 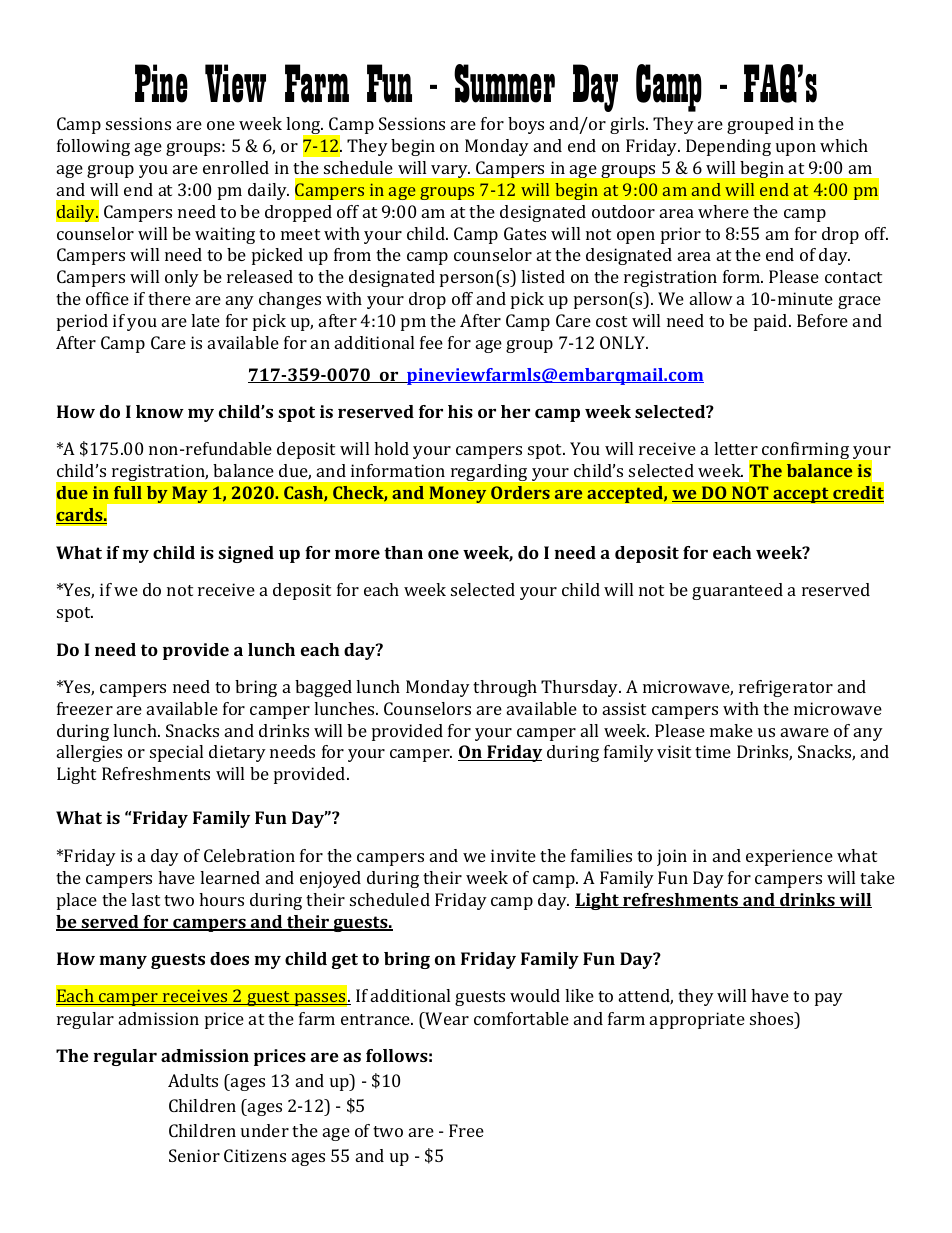 What do you see at coordinates (489, 472) in the screenshot?
I see `regarding` at bounding box center [489, 472].
